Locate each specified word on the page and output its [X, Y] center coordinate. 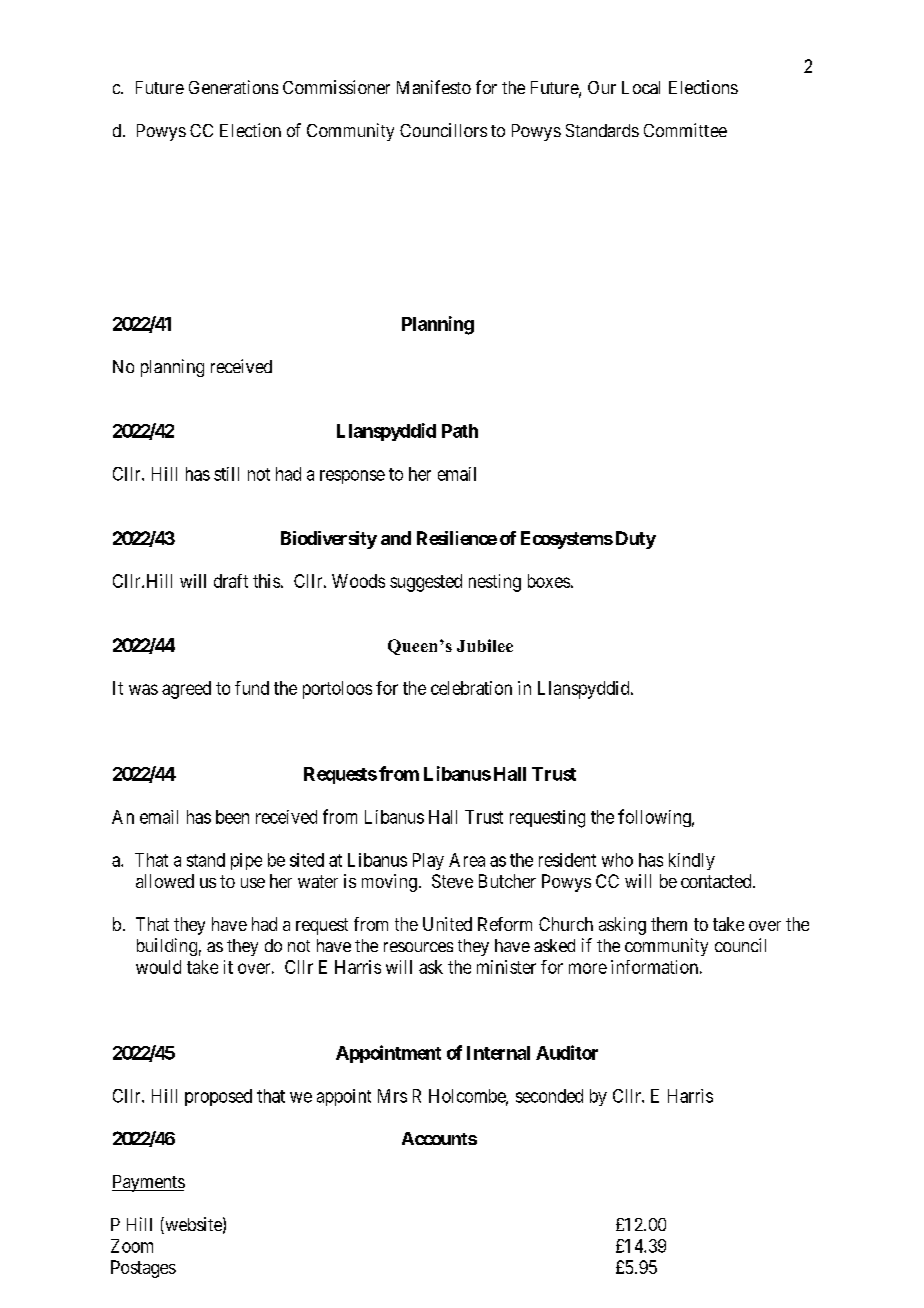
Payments [148, 1183]
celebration [471, 688]
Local [641, 87]
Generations [233, 87]
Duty [636, 540]
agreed [186, 690]
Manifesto [434, 87]
